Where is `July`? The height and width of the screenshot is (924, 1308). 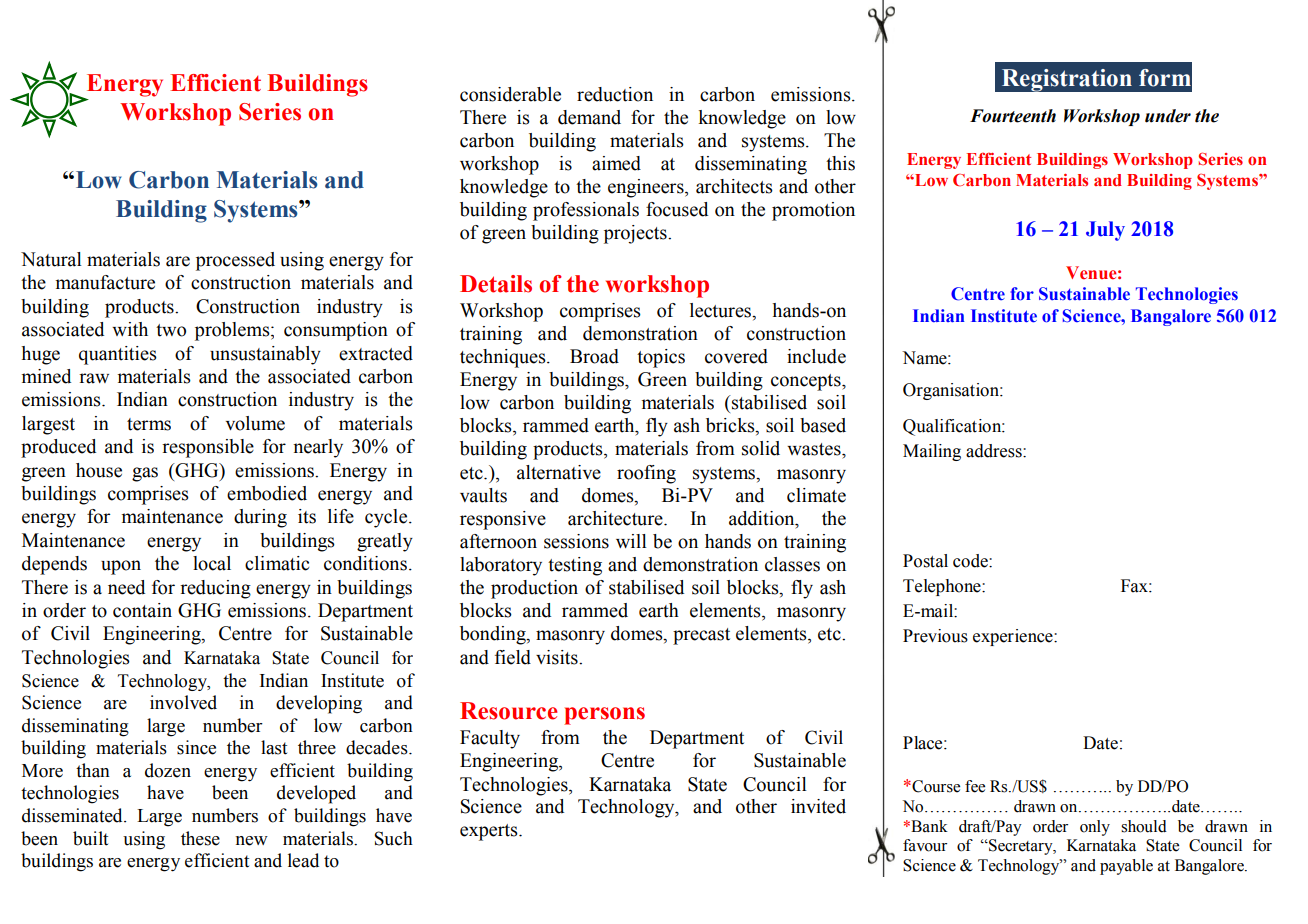
July is located at coordinates (1105, 231).
